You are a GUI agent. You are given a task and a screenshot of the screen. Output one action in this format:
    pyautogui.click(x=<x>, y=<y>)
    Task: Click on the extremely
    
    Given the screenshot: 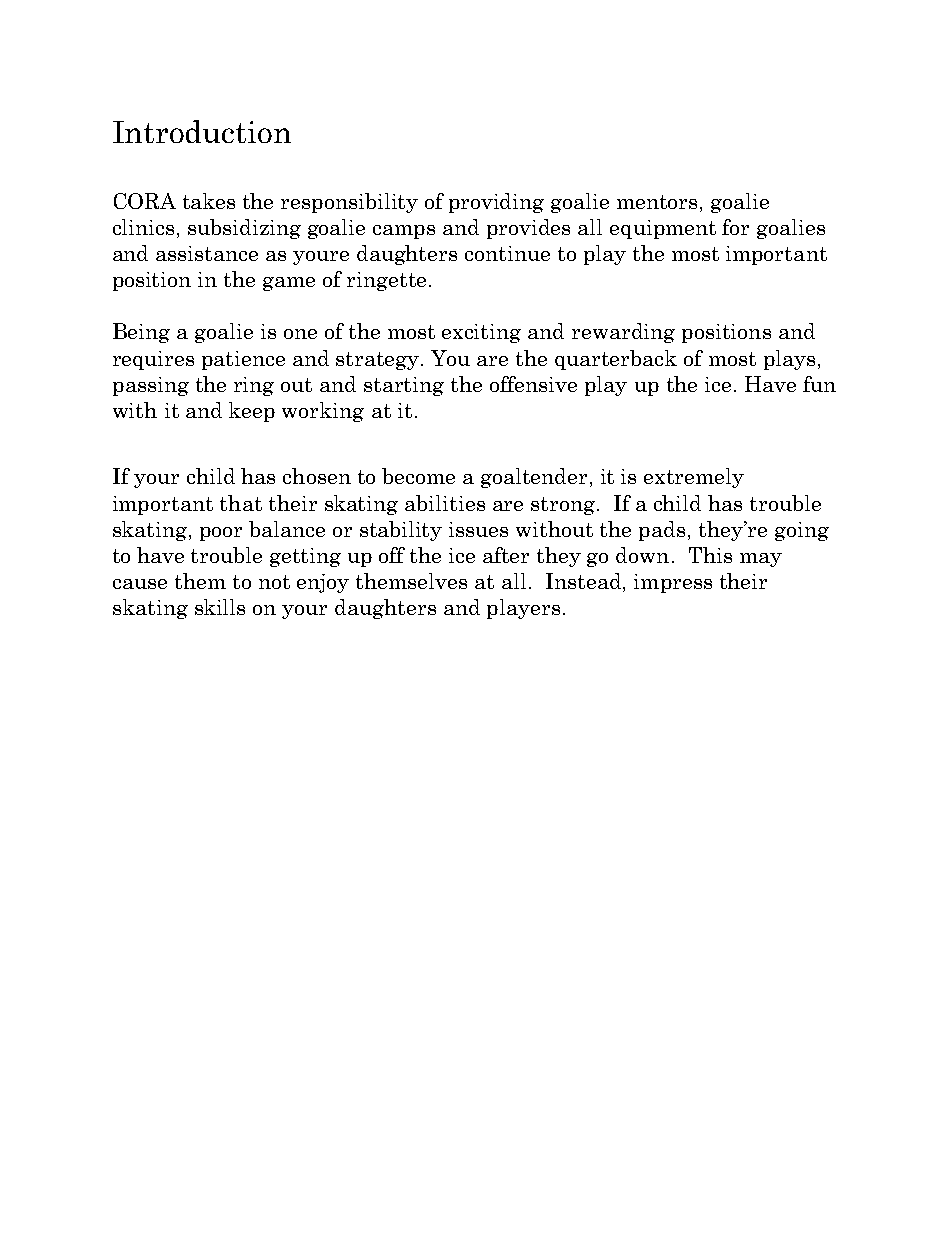 What is the action you would take?
    pyautogui.click(x=694, y=478)
